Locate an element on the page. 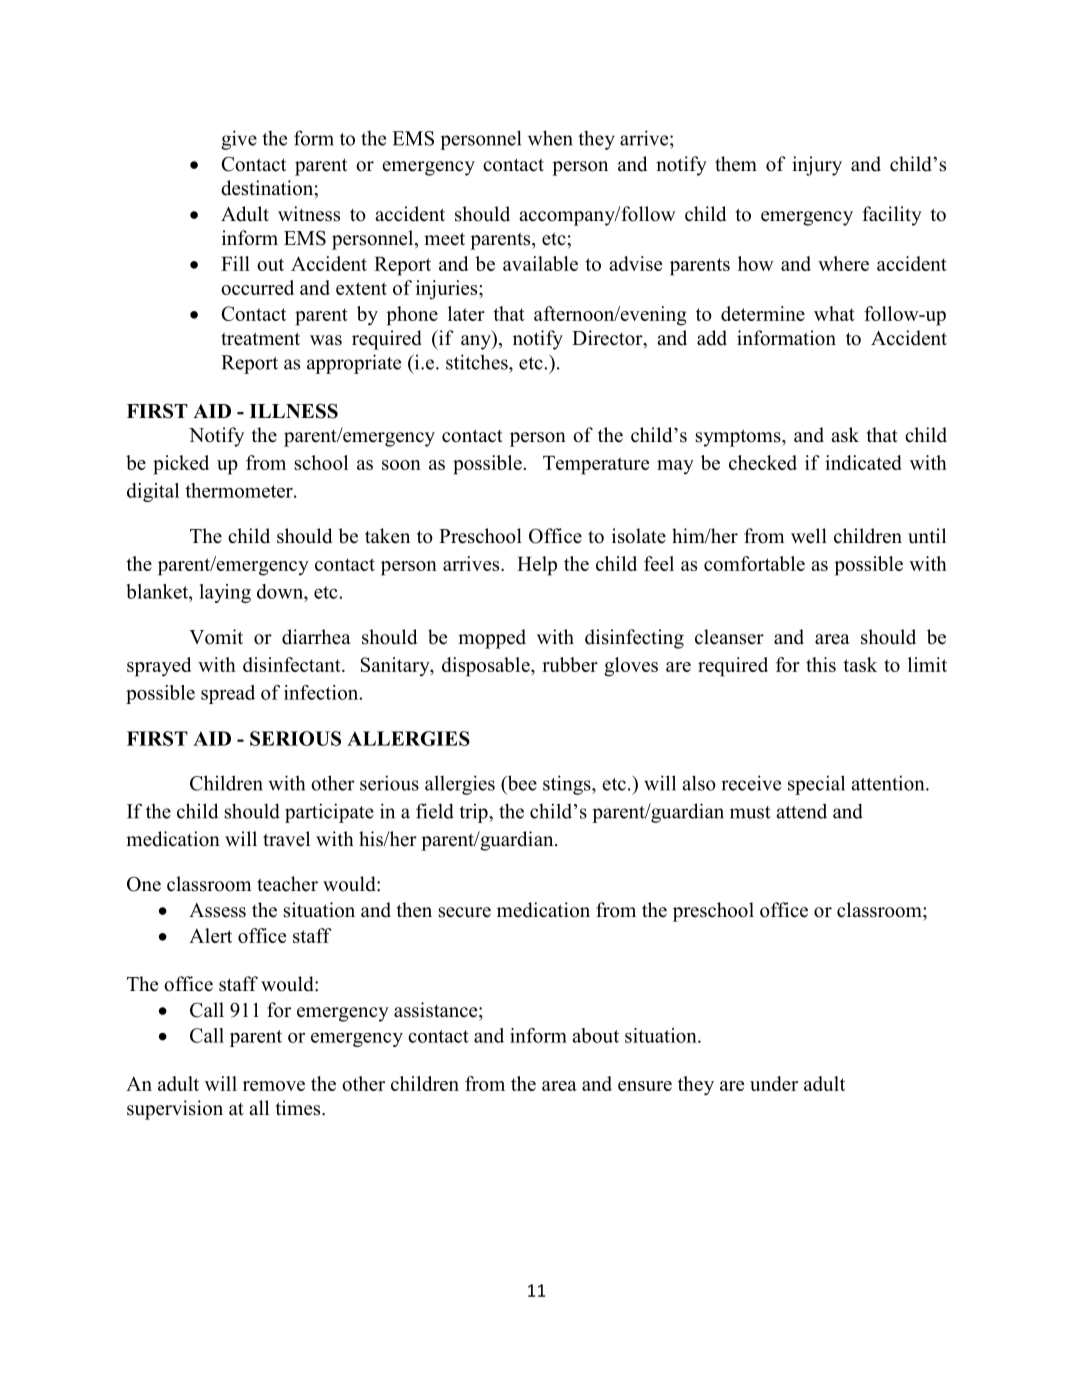 This image has width=1073, height=1389. when is located at coordinates (550, 138).
